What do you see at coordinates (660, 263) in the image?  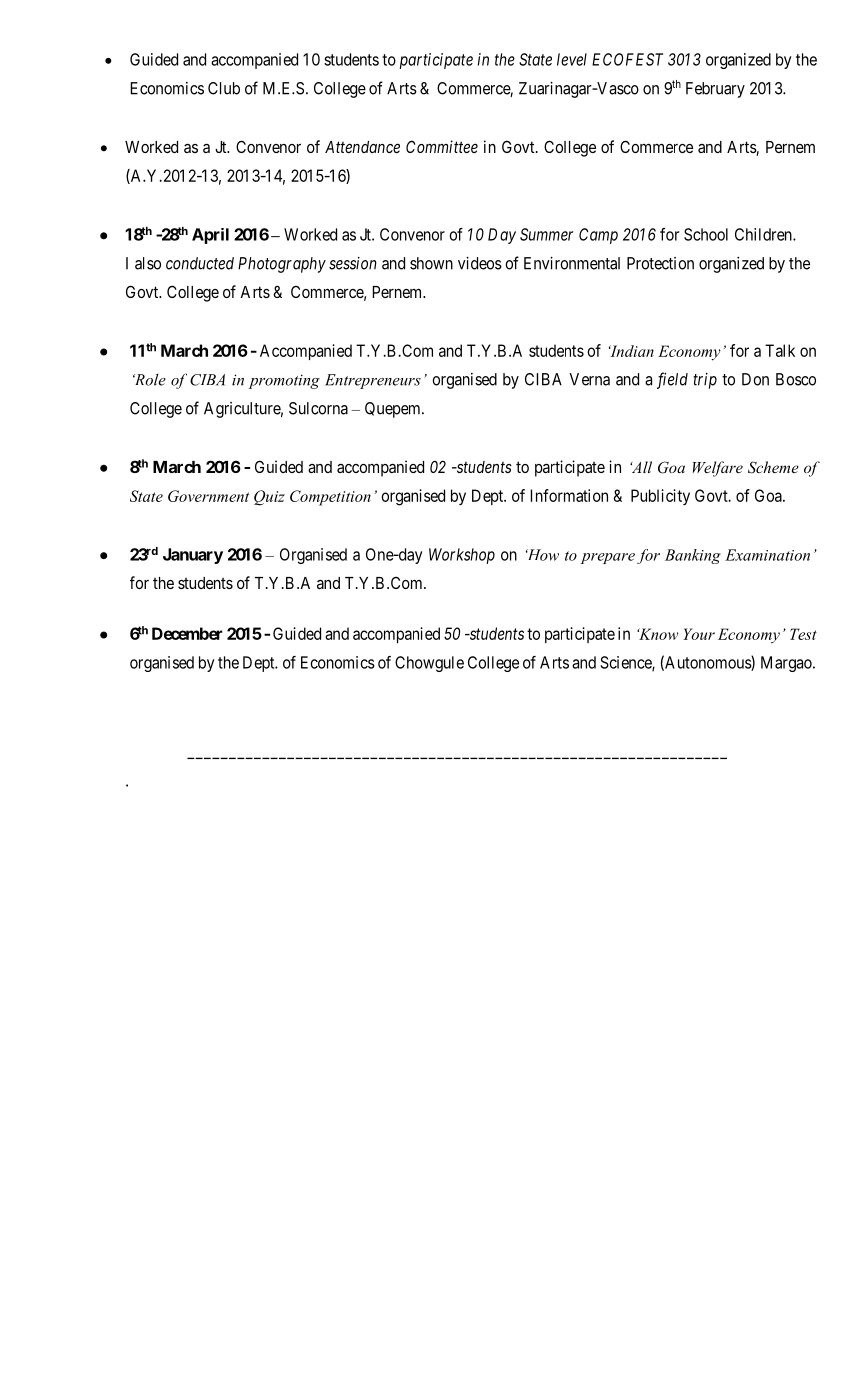 I see `Protection` at bounding box center [660, 263].
